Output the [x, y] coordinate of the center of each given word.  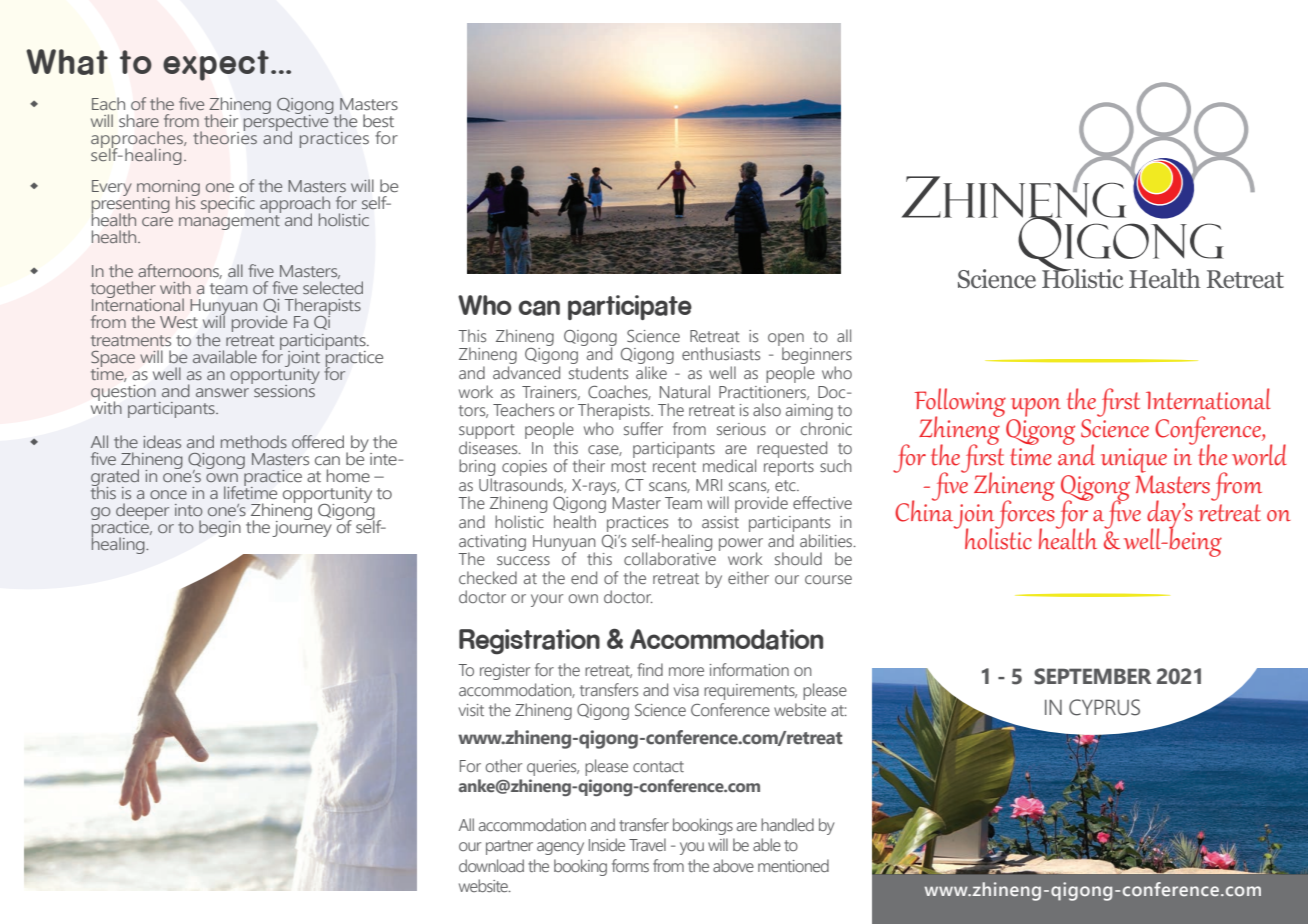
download [491, 865]
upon [1036, 407]
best [378, 120]
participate [630, 307]
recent [674, 466]
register [505, 672]
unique [1134, 460]
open [786, 340]
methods [254, 441]
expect [216, 65]
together [123, 291]
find [650, 669]
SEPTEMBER [1093, 676]
